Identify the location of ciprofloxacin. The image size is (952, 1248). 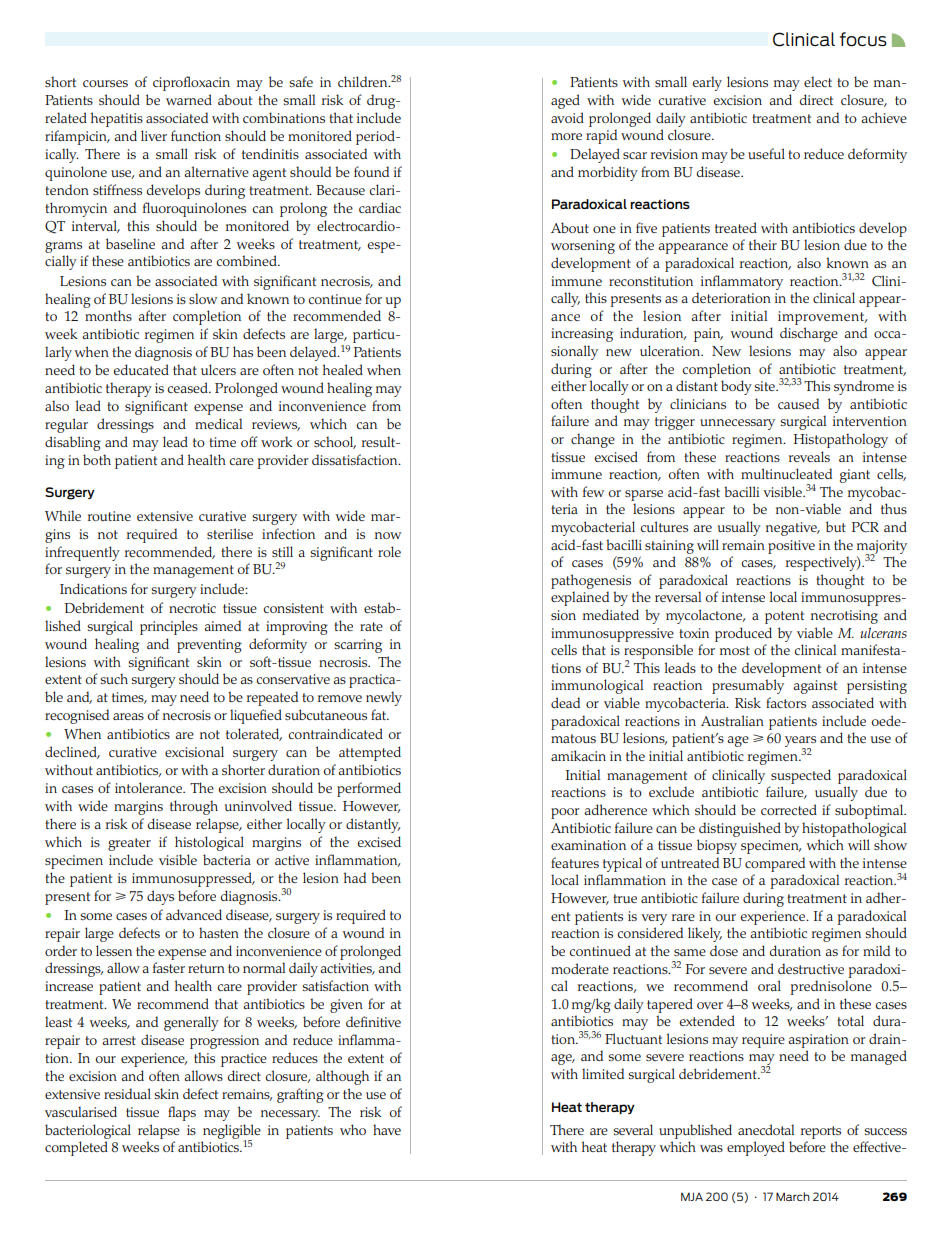
(191, 83).
